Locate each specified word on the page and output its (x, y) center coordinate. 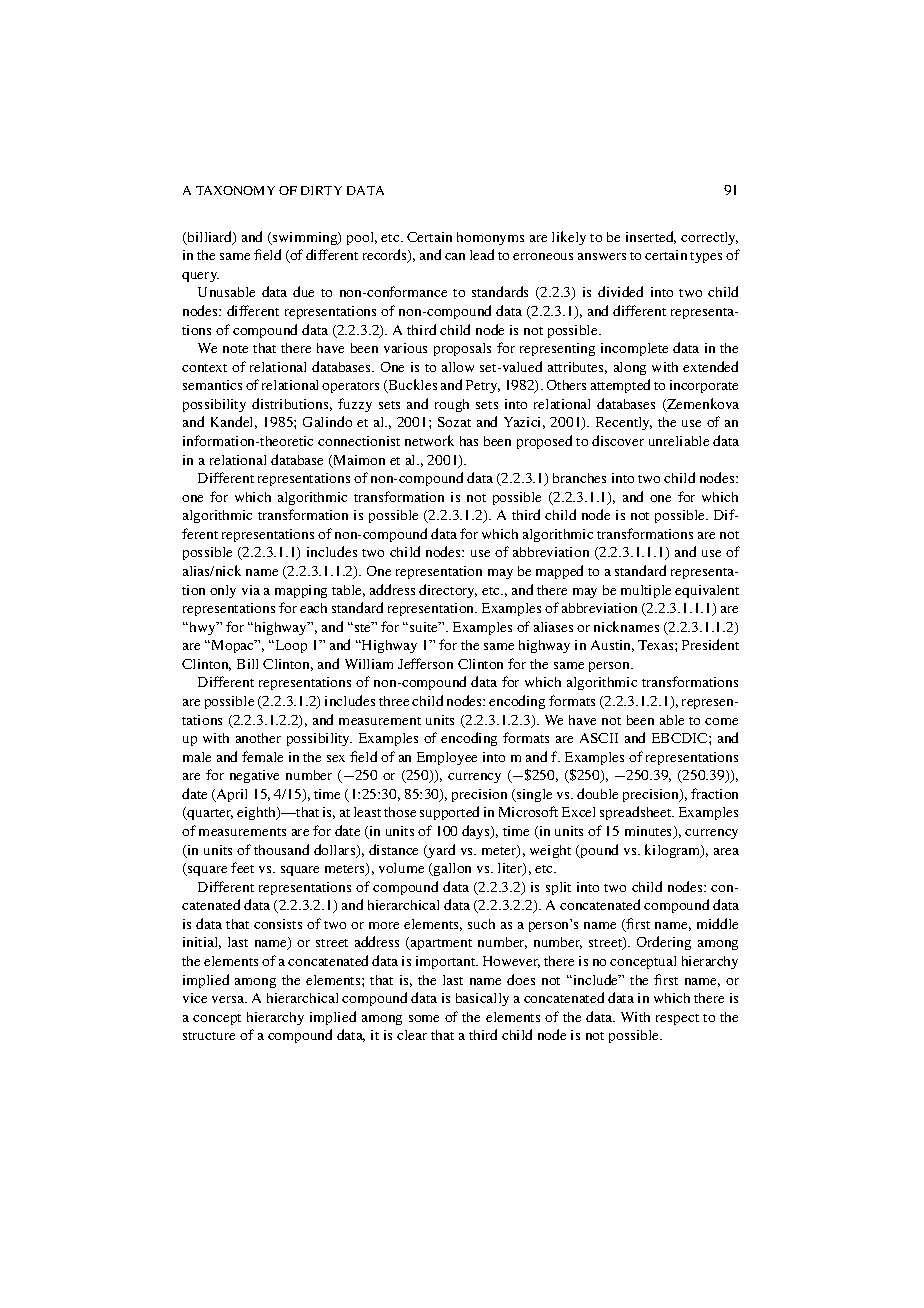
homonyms (490, 238)
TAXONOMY (235, 190)
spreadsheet (637, 813)
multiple (646, 591)
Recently (624, 423)
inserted (651, 237)
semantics (212, 385)
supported (449, 813)
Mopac (233, 646)
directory (448, 591)
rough (452, 405)
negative (254, 776)
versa (229, 999)
